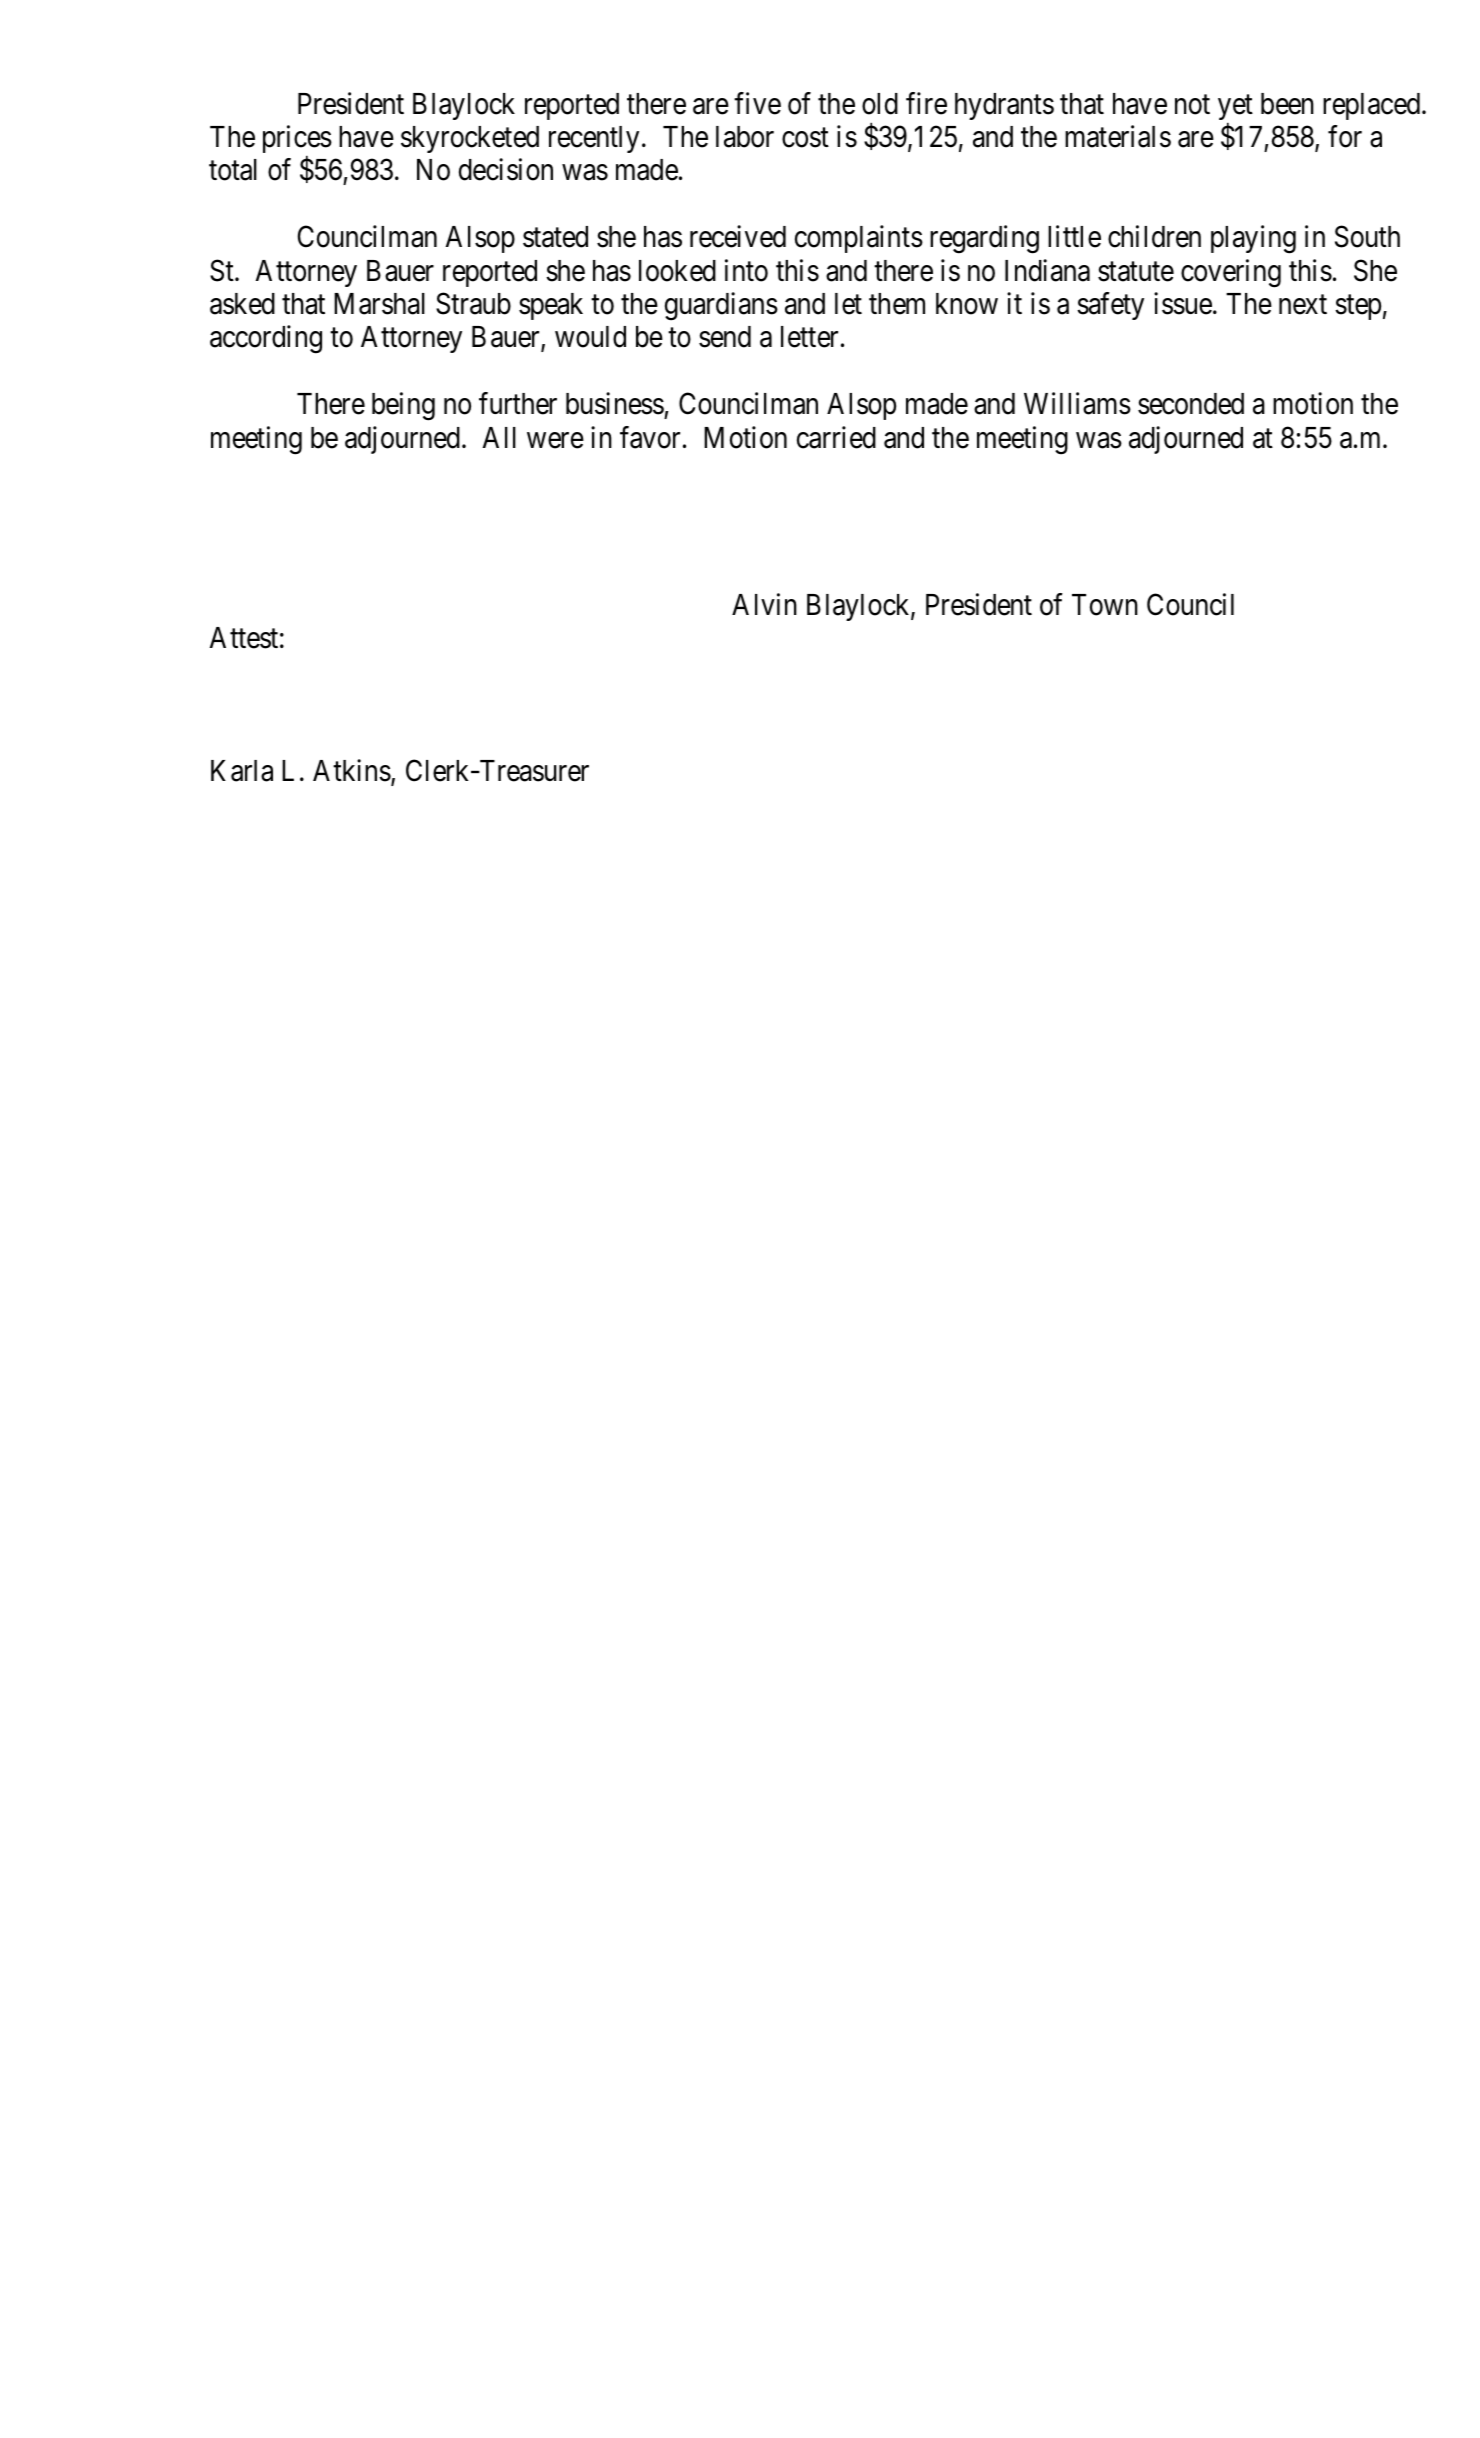  Describe the element at coordinates (379, 304) in the document. I see `Marshal` at that location.
